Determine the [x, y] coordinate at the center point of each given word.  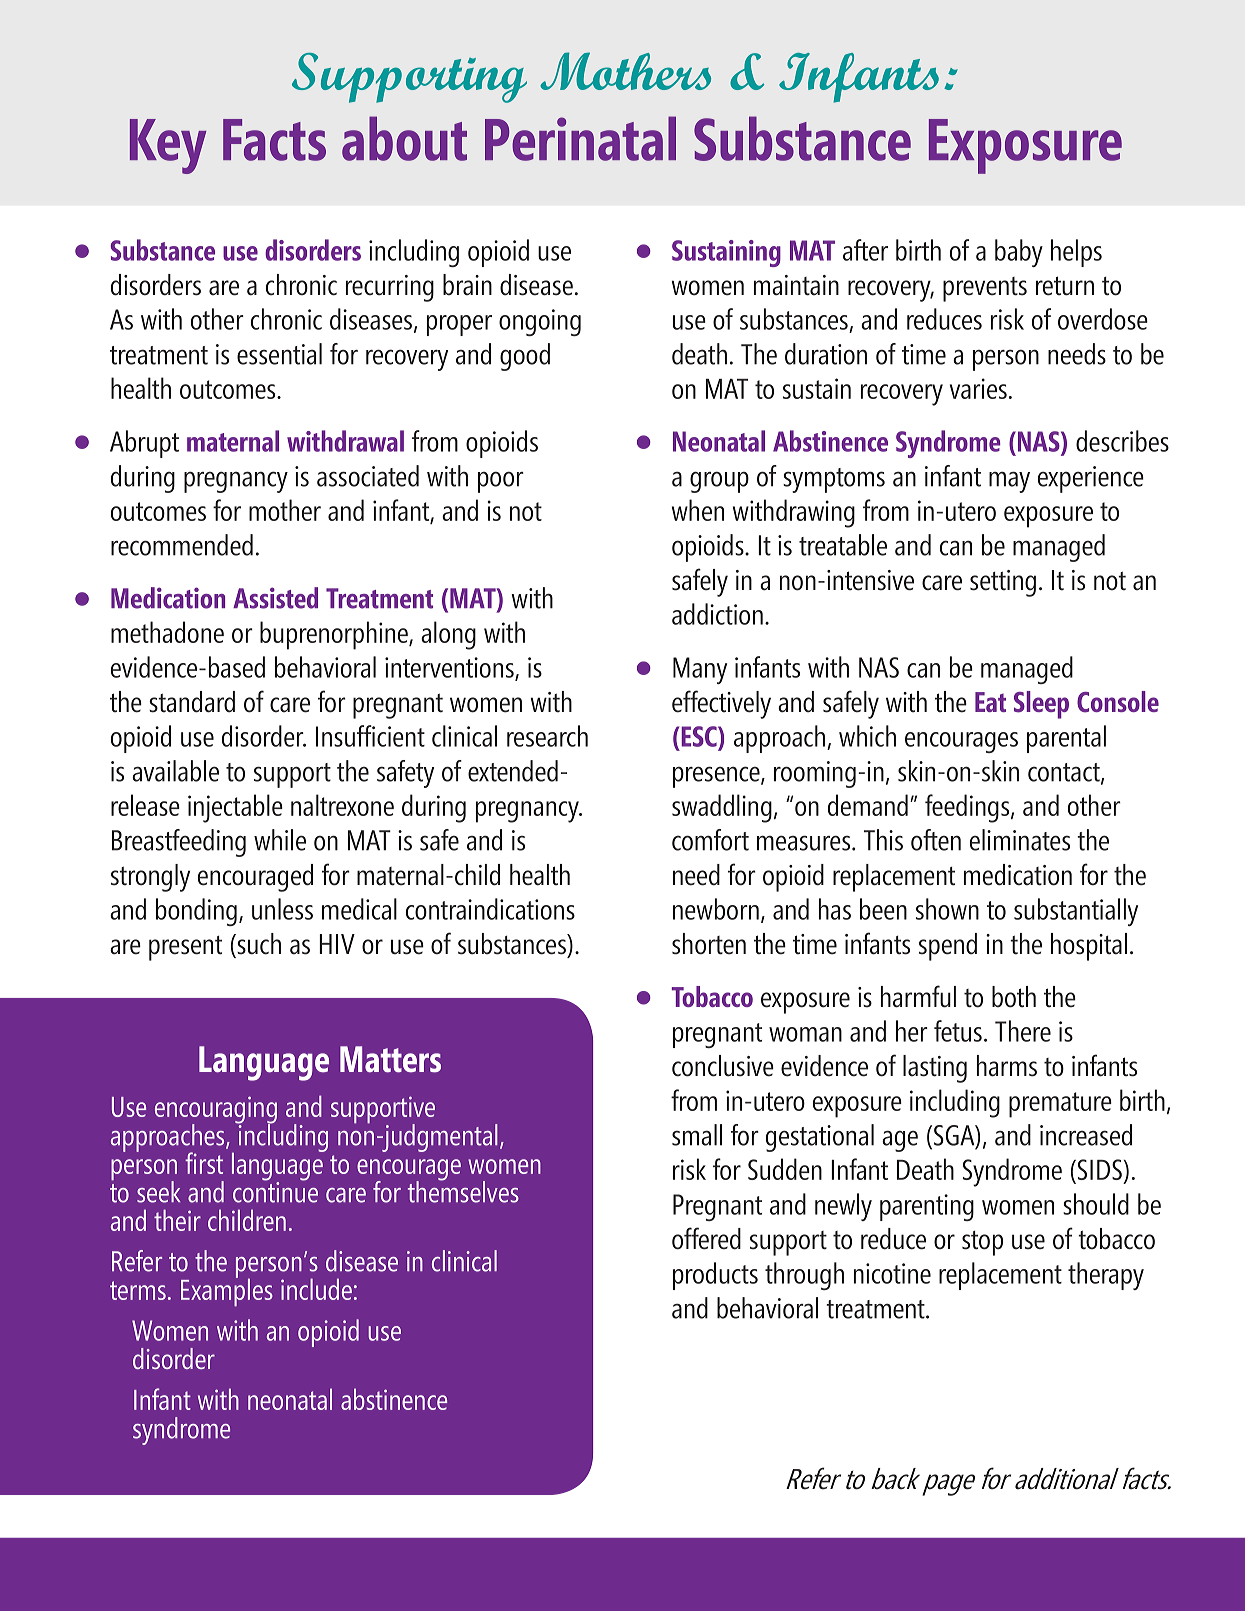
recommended [182, 545]
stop [982, 1243]
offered [706, 1238]
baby [1019, 253]
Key [168, 146]
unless [282, 909]
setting [1003, 583]
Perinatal [580, 138]
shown [947, 909]
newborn [716, 909]
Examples [227, 1291]
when [698, 510]
